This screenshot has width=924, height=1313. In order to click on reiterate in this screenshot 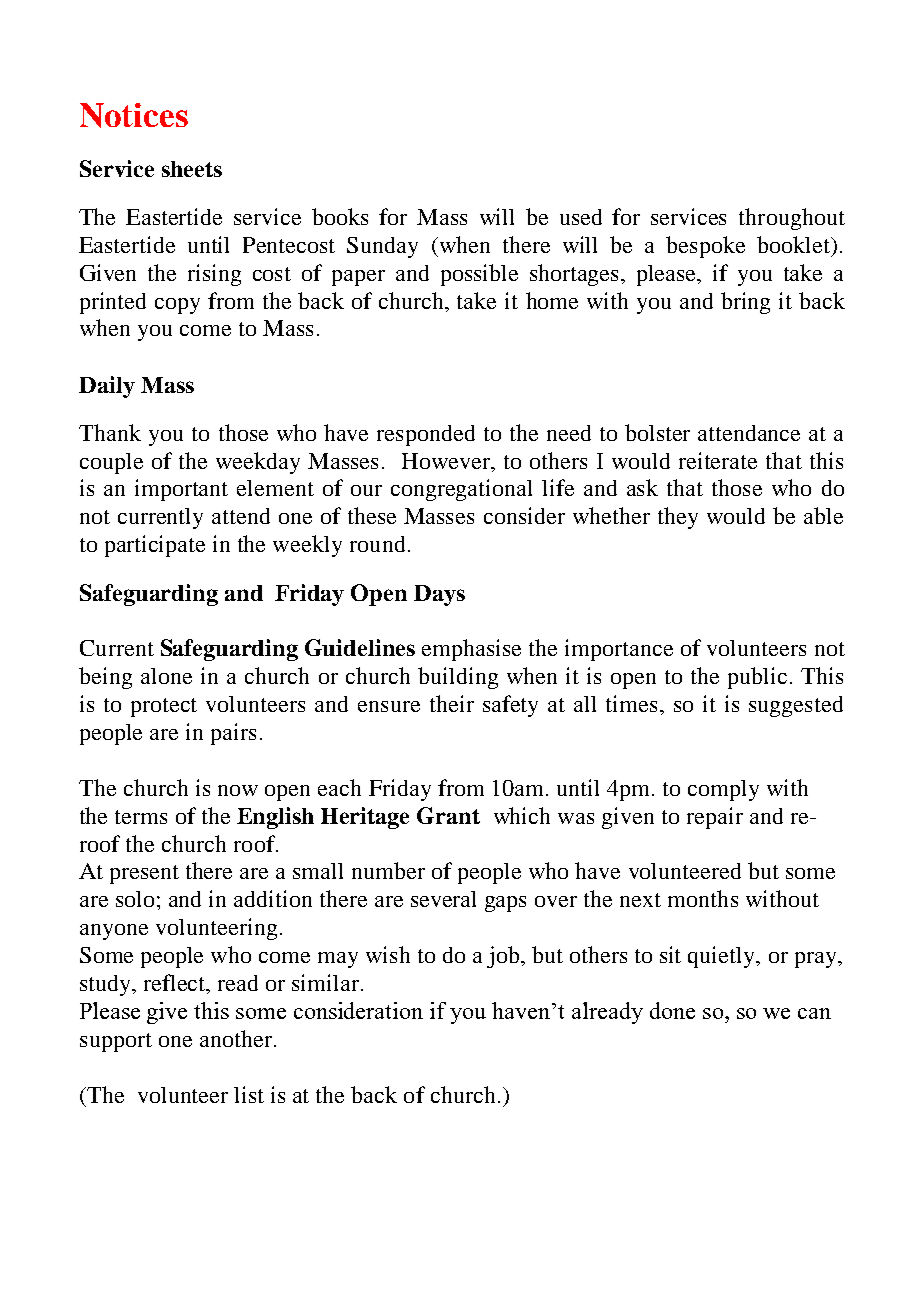, I will do `click(718, 460)`.
